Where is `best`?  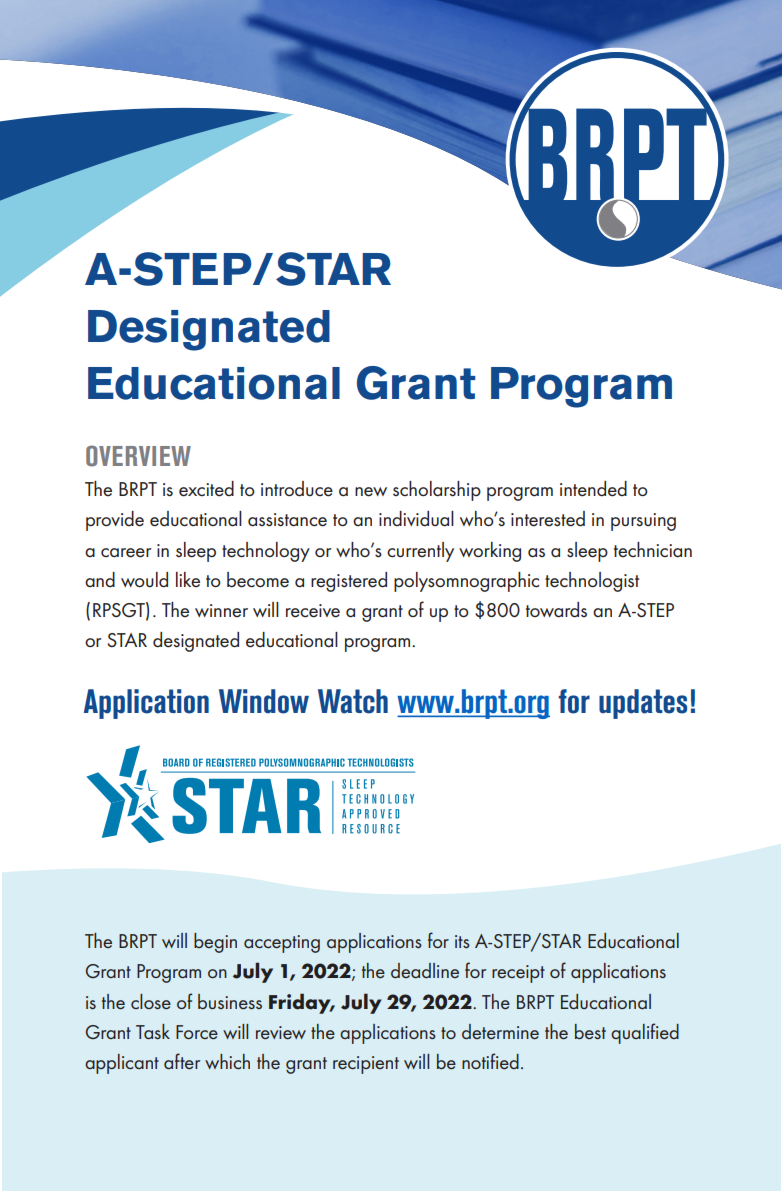 best is located at coordinates (590, 1031).
